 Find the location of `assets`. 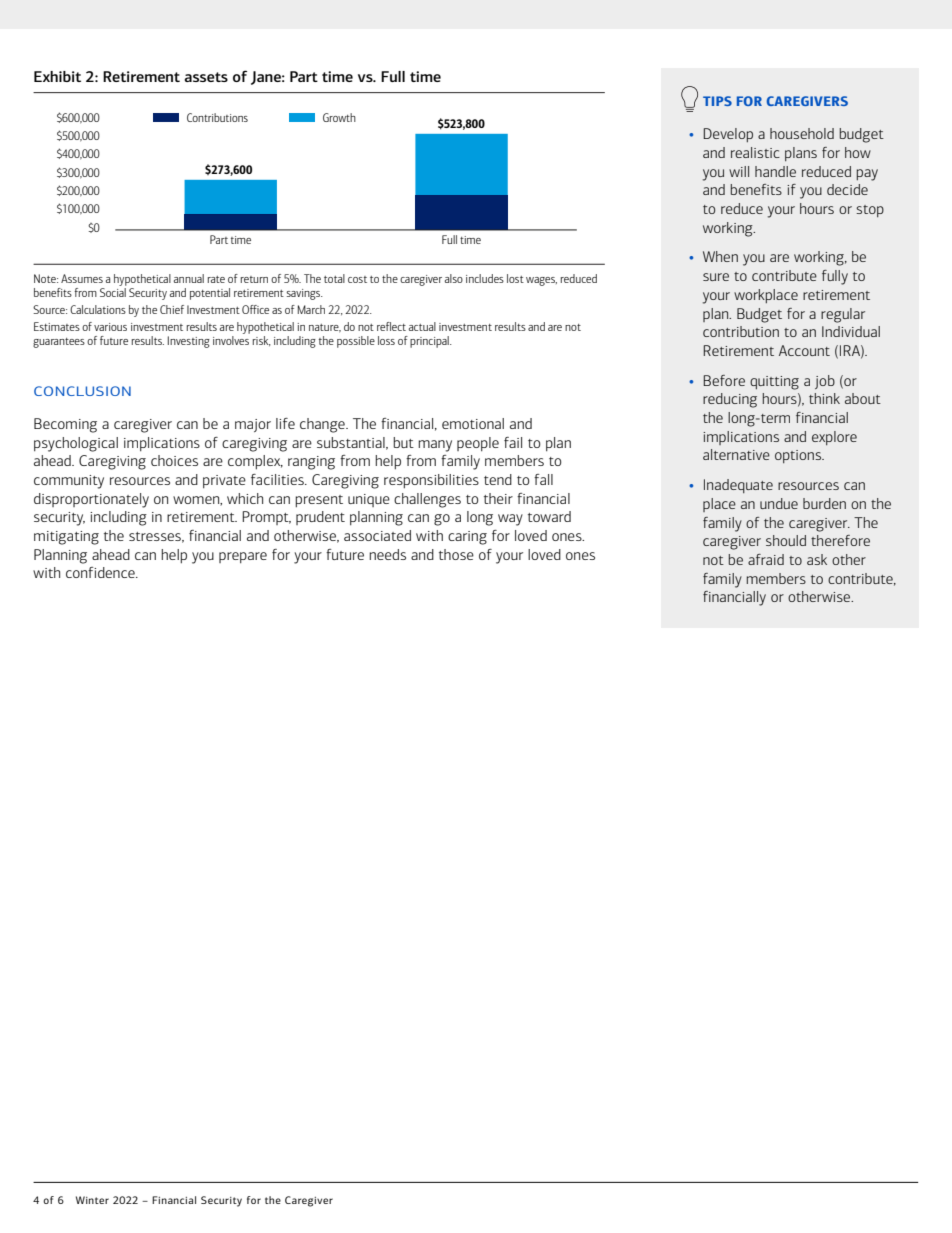

assets is located at coordinates (206, 77).
